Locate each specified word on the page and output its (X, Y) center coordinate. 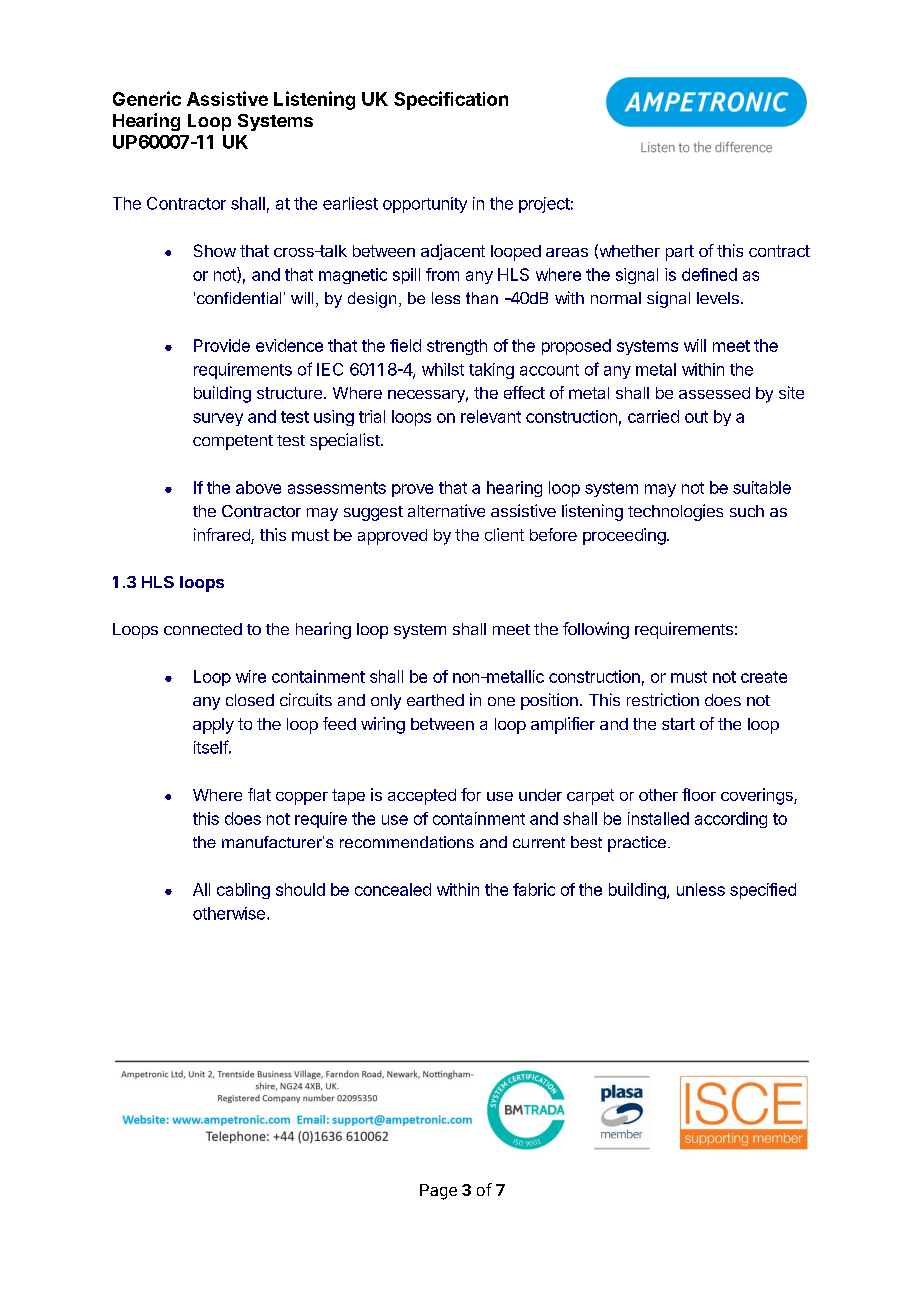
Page (438, 1192)
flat (259, 794)
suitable (762, 487)
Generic (147, 98)
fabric (534, 889)
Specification (451, 100)
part (680, 253)
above (258, 487)
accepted (422, 797)
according (731, 820)
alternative (446, 510)
